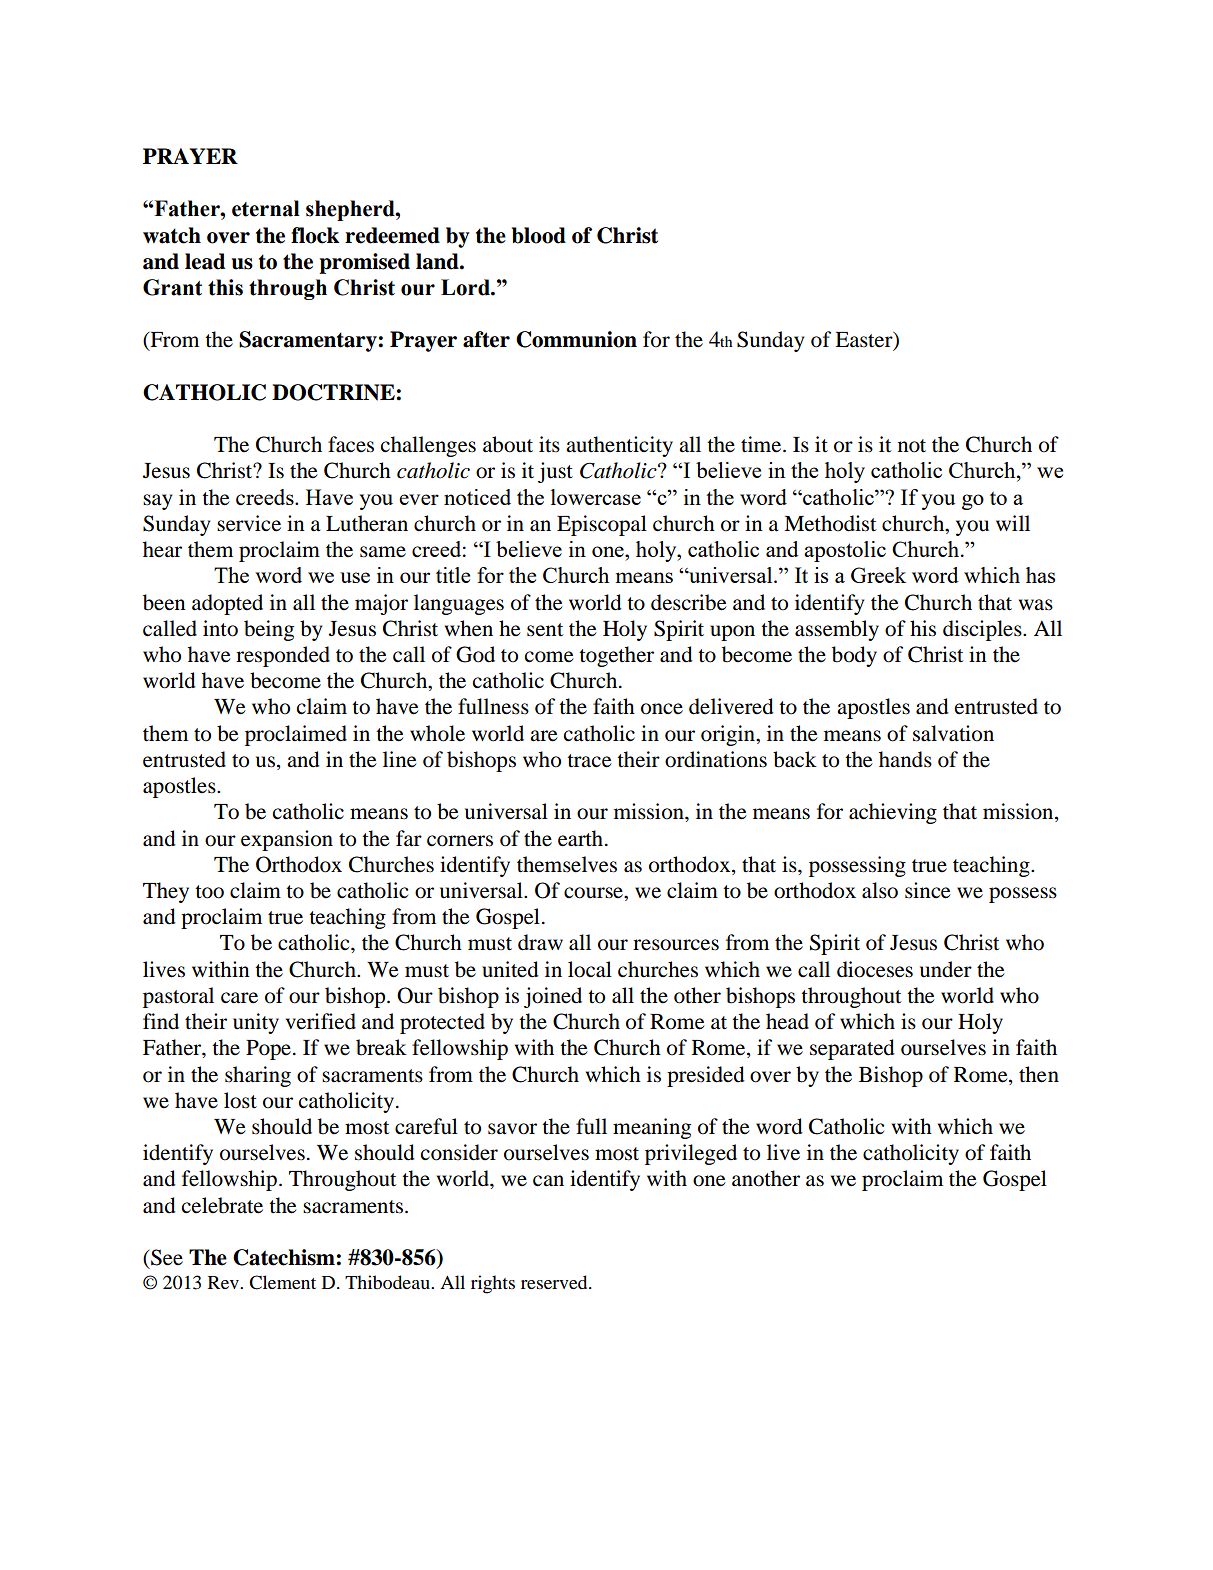 The image size is (1213, 1570). What do you see at coordinates (553, 997) in the screenshot?
I see `joined` at bounding box center [553, 997].
